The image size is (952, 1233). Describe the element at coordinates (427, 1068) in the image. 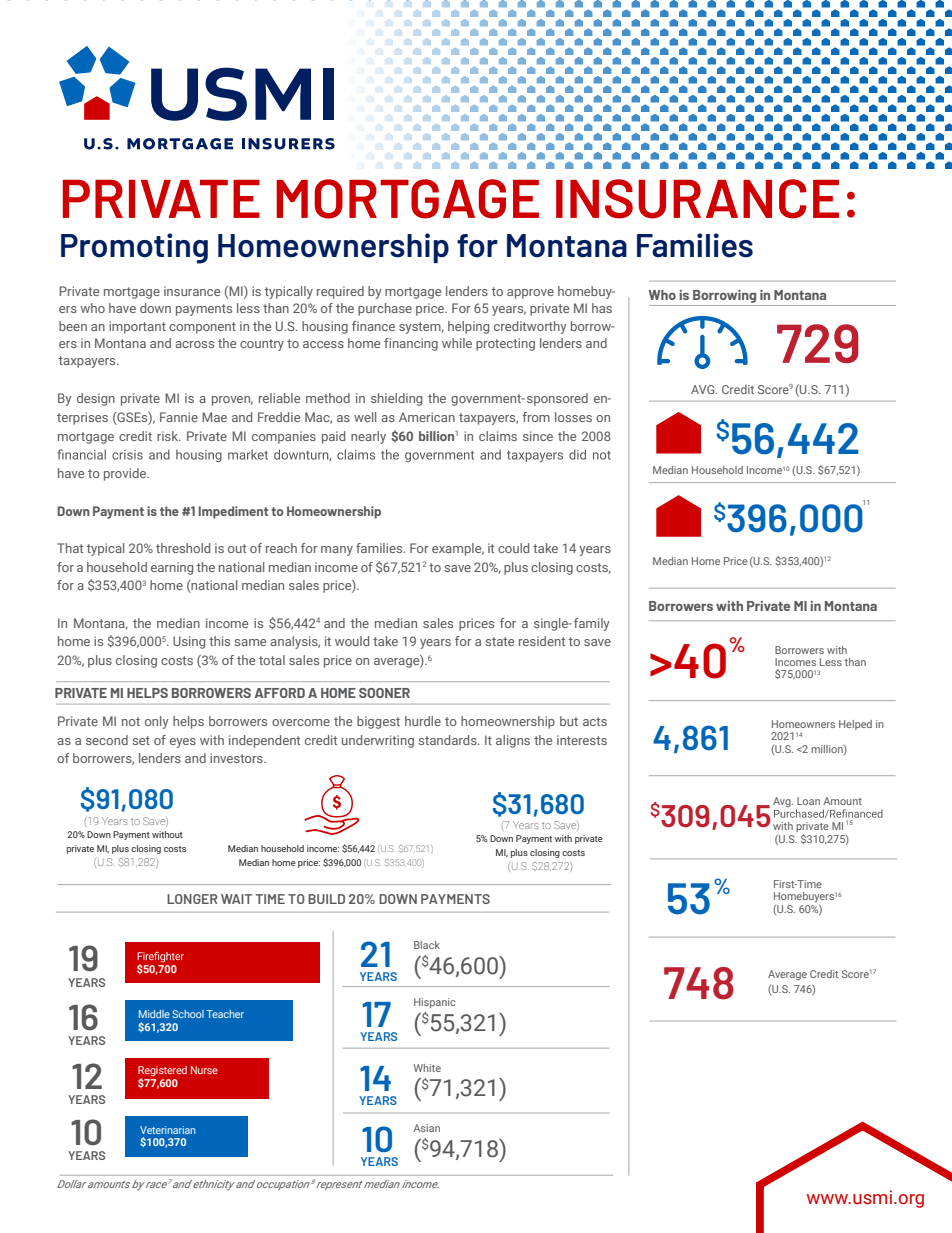

I see `White` at that location.
